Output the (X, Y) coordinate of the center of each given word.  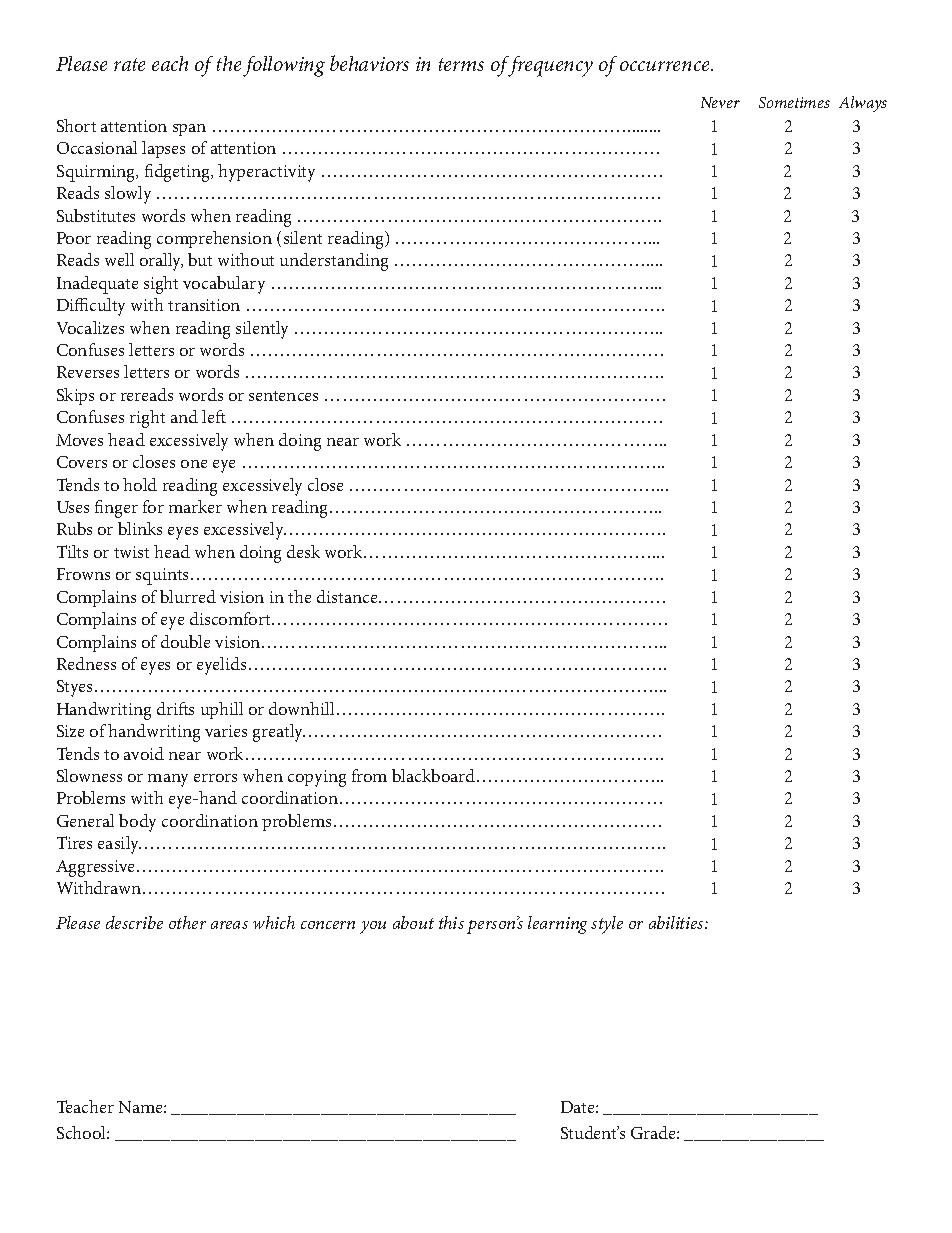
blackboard (435, 775)
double (185, 641)
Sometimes (794, 102)
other (187, 922)
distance (348, 596)
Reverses (88, 372)
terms (461, 64)
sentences (283, 396)
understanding (334, 262)
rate (129, 64)
